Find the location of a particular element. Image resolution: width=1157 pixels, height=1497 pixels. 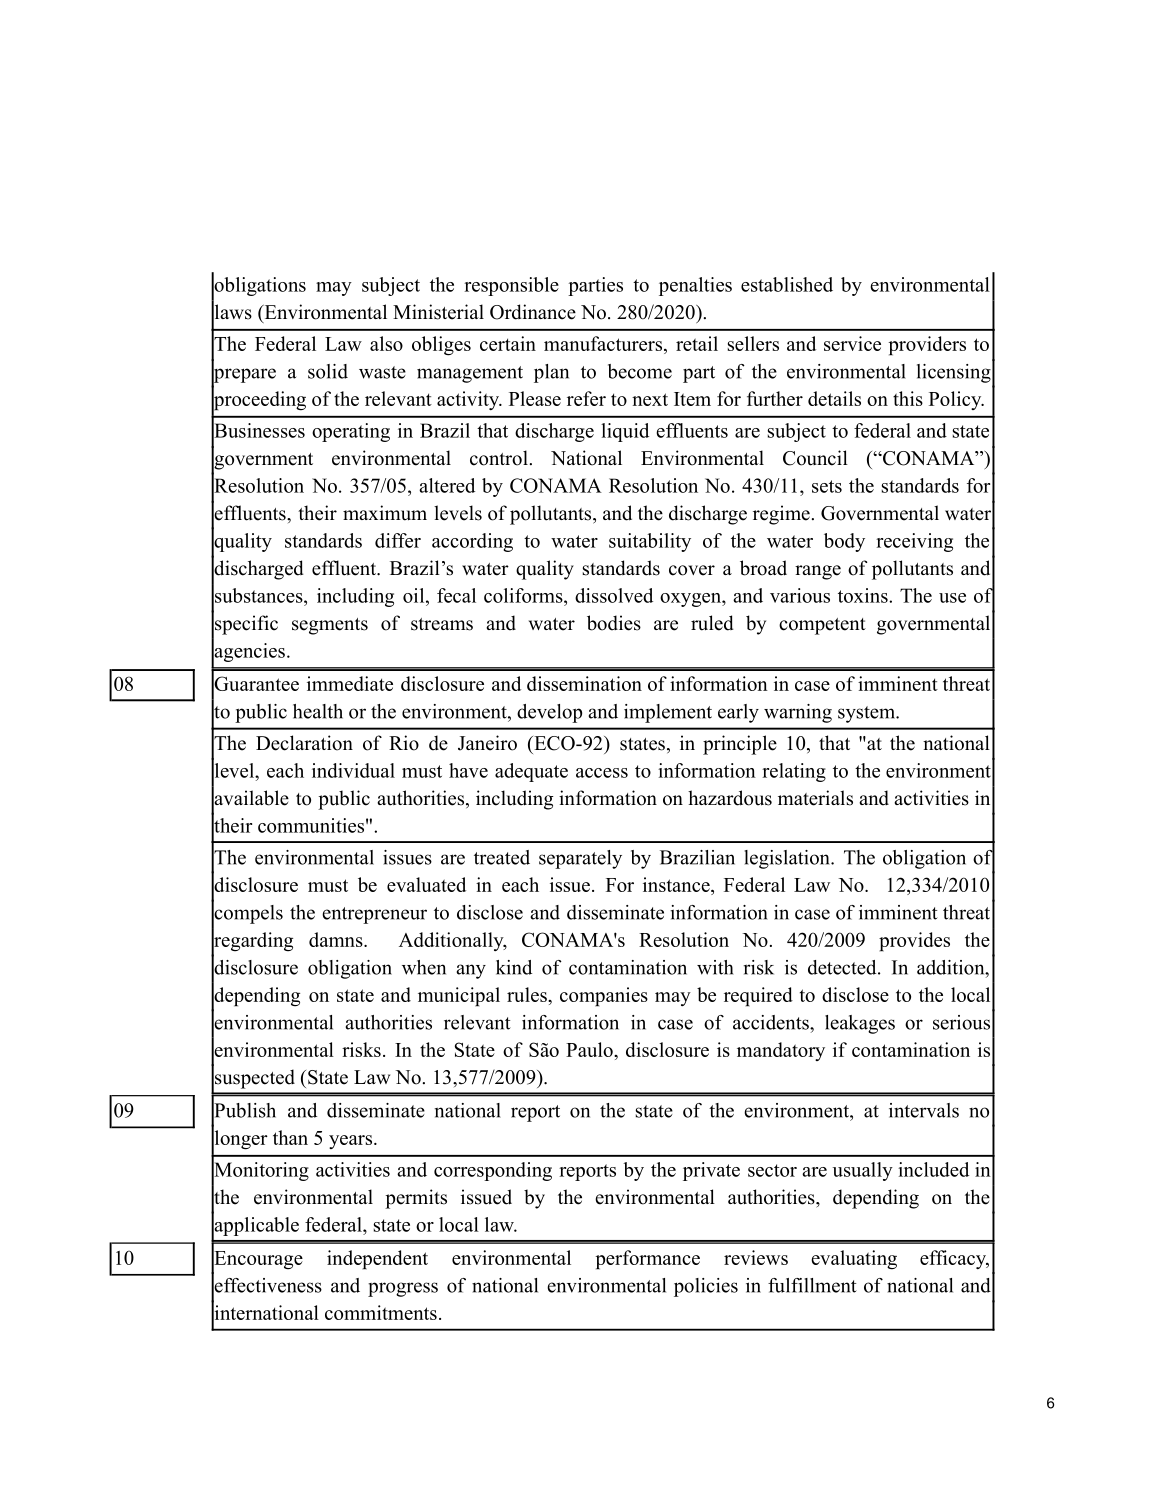

independent is located at coordinates (377, 1260).
